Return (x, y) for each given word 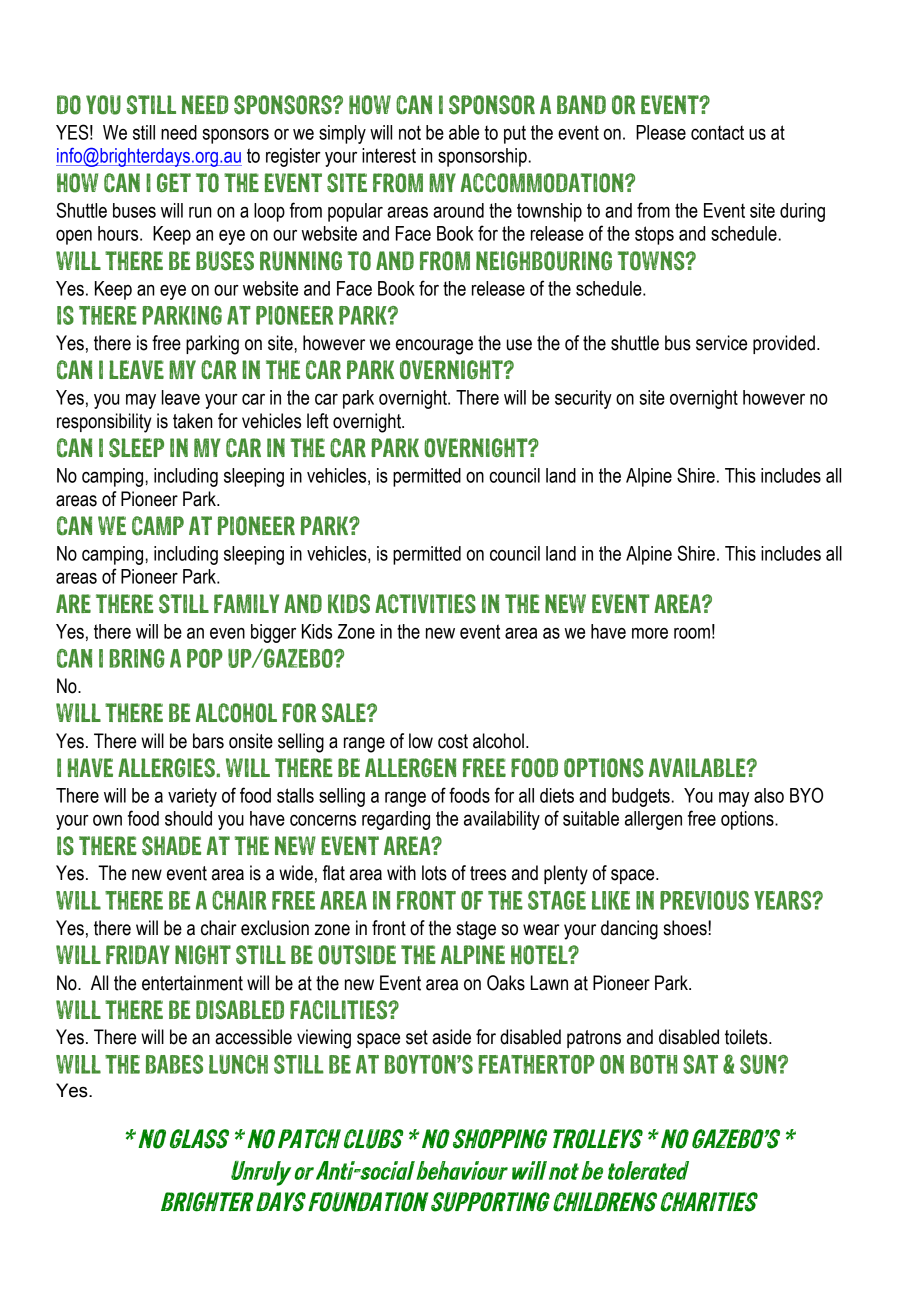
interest (389, 155)
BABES (174, 1064)
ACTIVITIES (425, 604)
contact (717, 133)
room (692, 633)
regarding (396, 820)
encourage (434, 347)
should (188, 818)
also (769, 795)
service (721, 343)
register (293, 157)
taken (193, 421)
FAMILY (246, 603)
